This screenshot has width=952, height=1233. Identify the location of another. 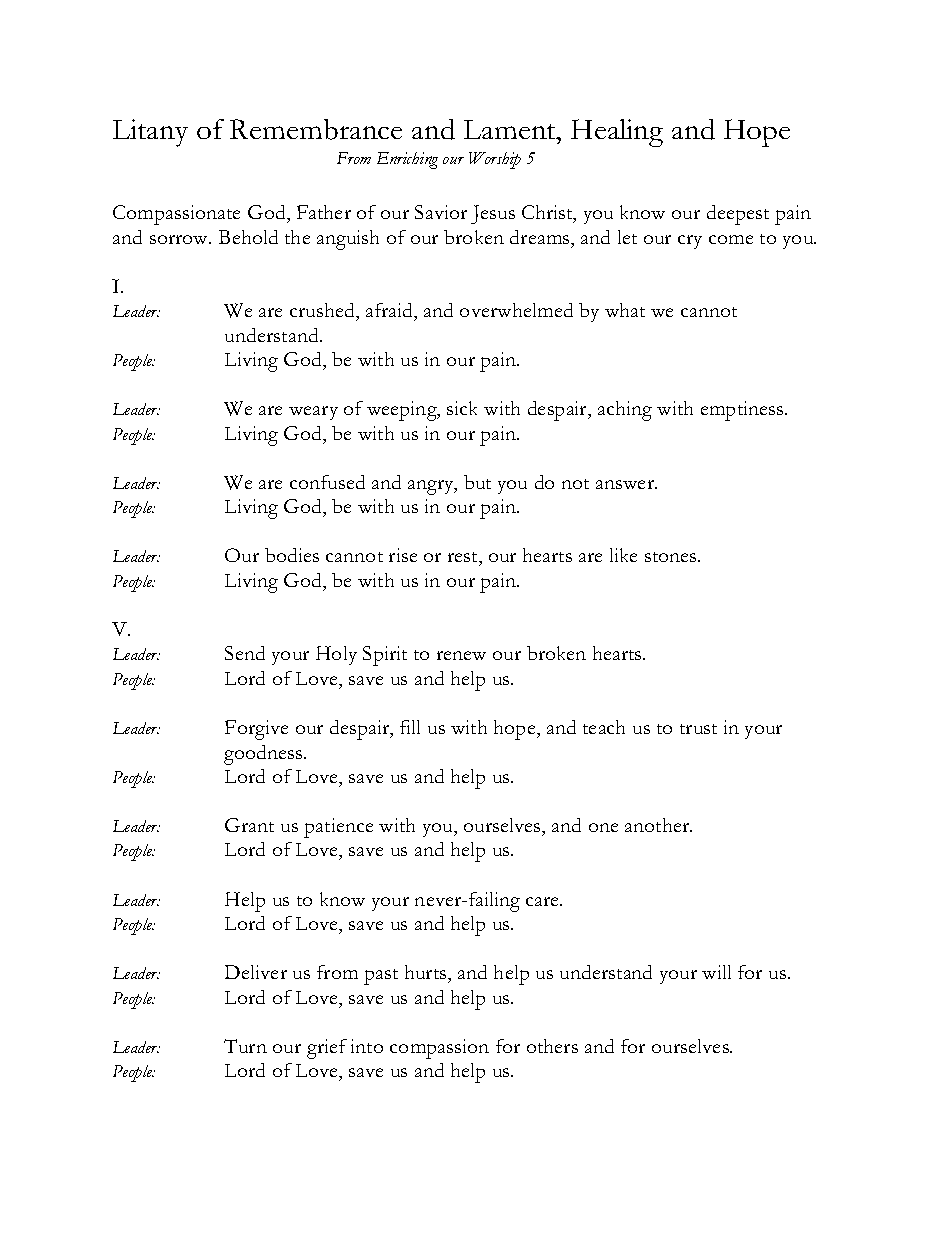
(658, 825).
